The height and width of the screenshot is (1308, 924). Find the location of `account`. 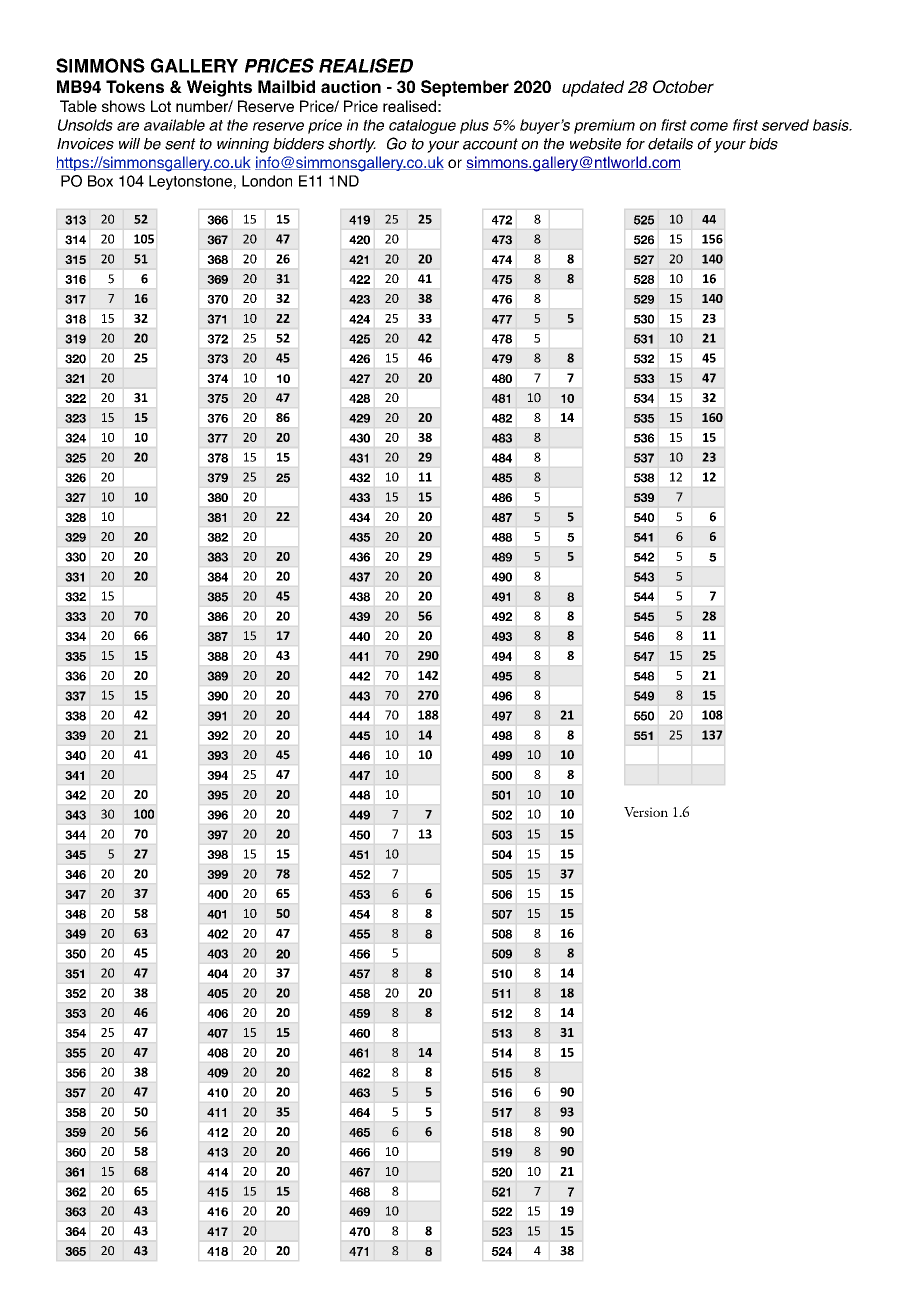

account is located at coordinates (490, 144).
